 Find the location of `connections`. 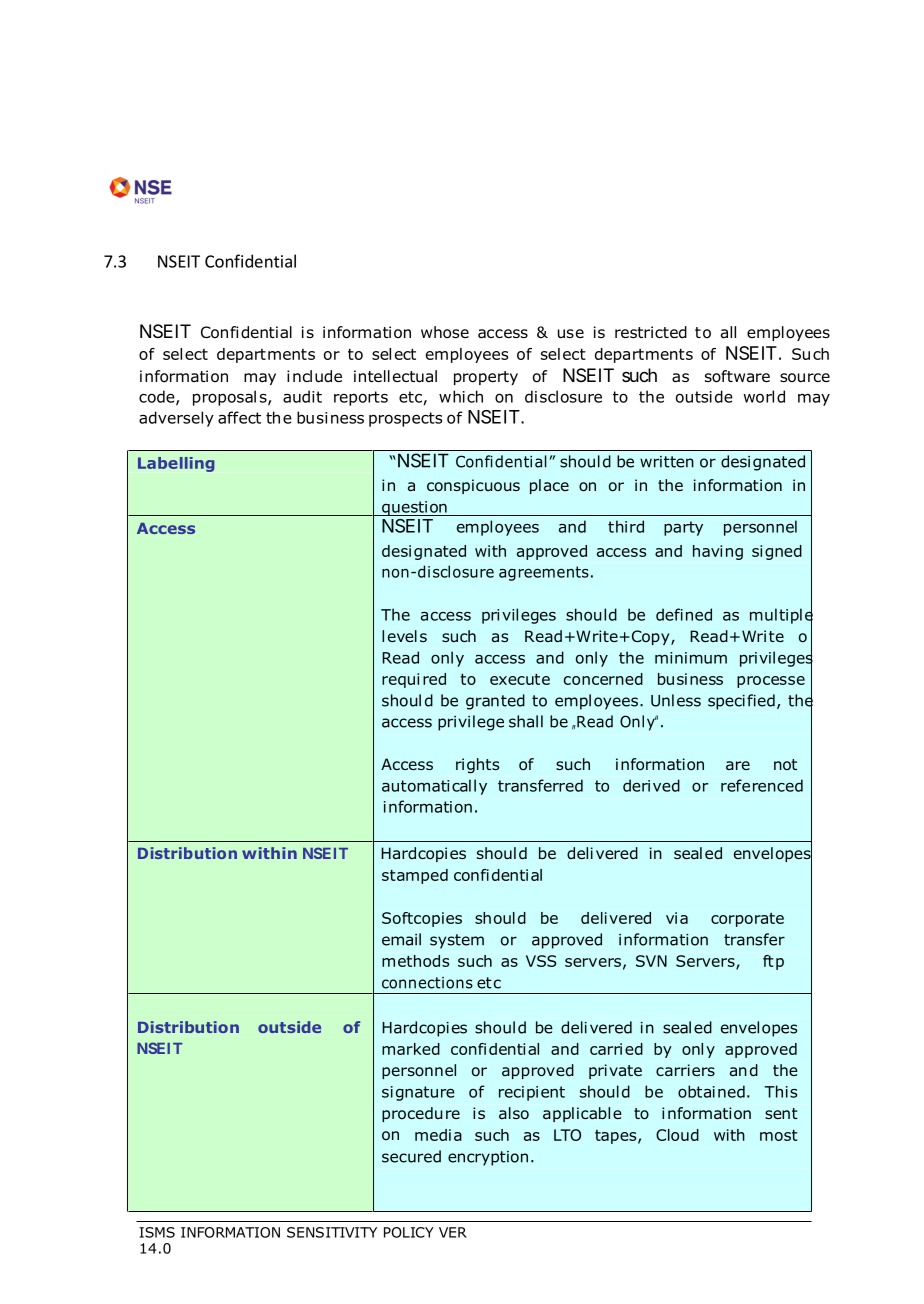

connections is located at coordinates (427, 983).
